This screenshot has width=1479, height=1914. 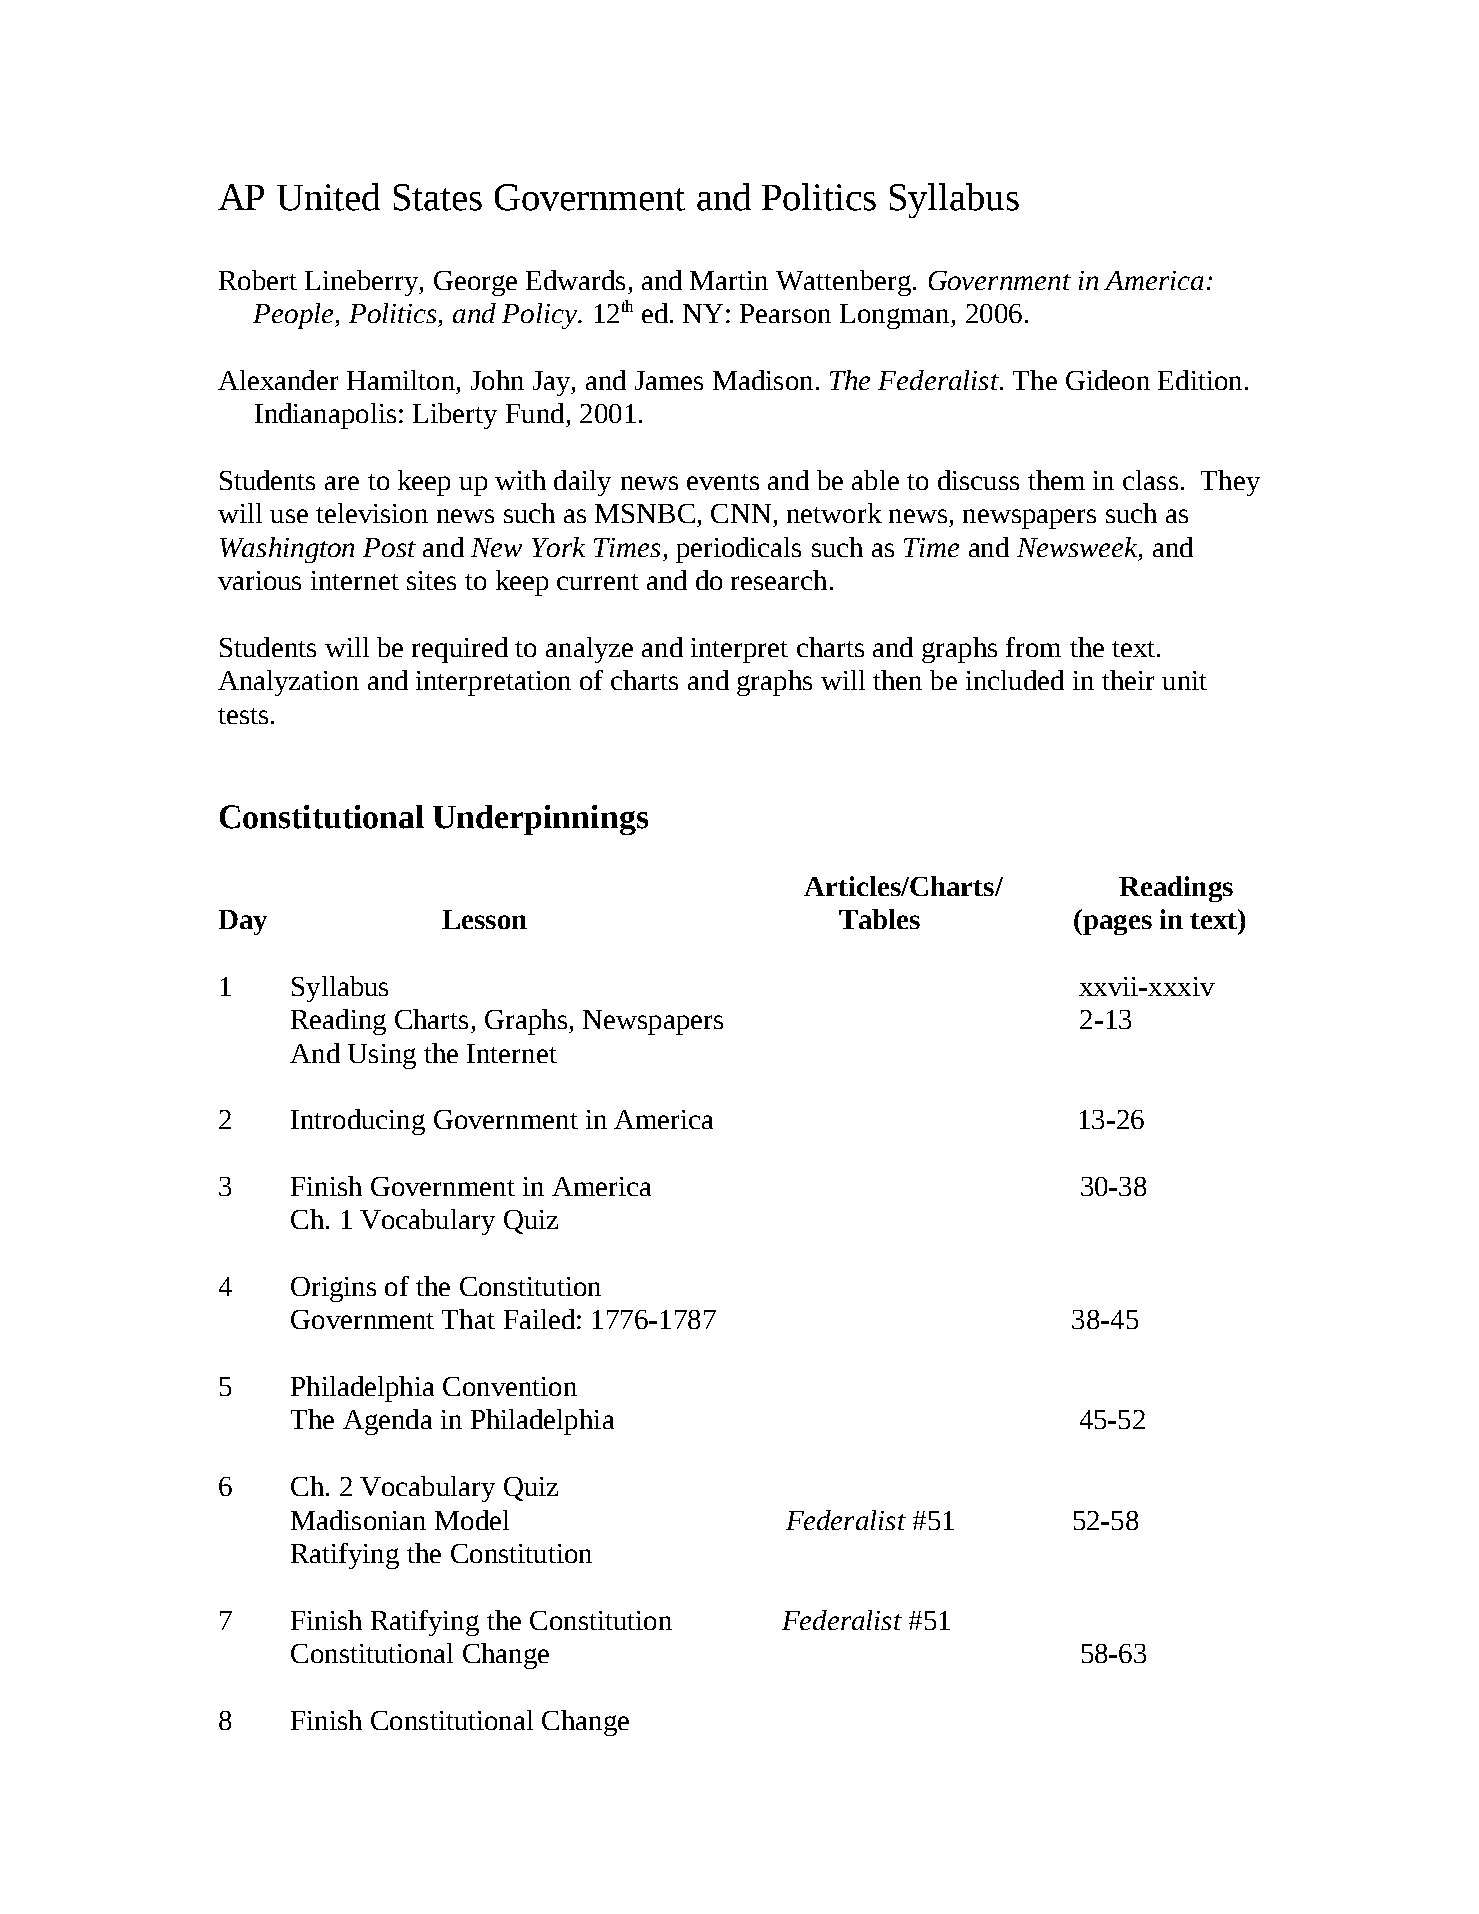 I want to click on Agenda, so click(x=387, y=1422).
